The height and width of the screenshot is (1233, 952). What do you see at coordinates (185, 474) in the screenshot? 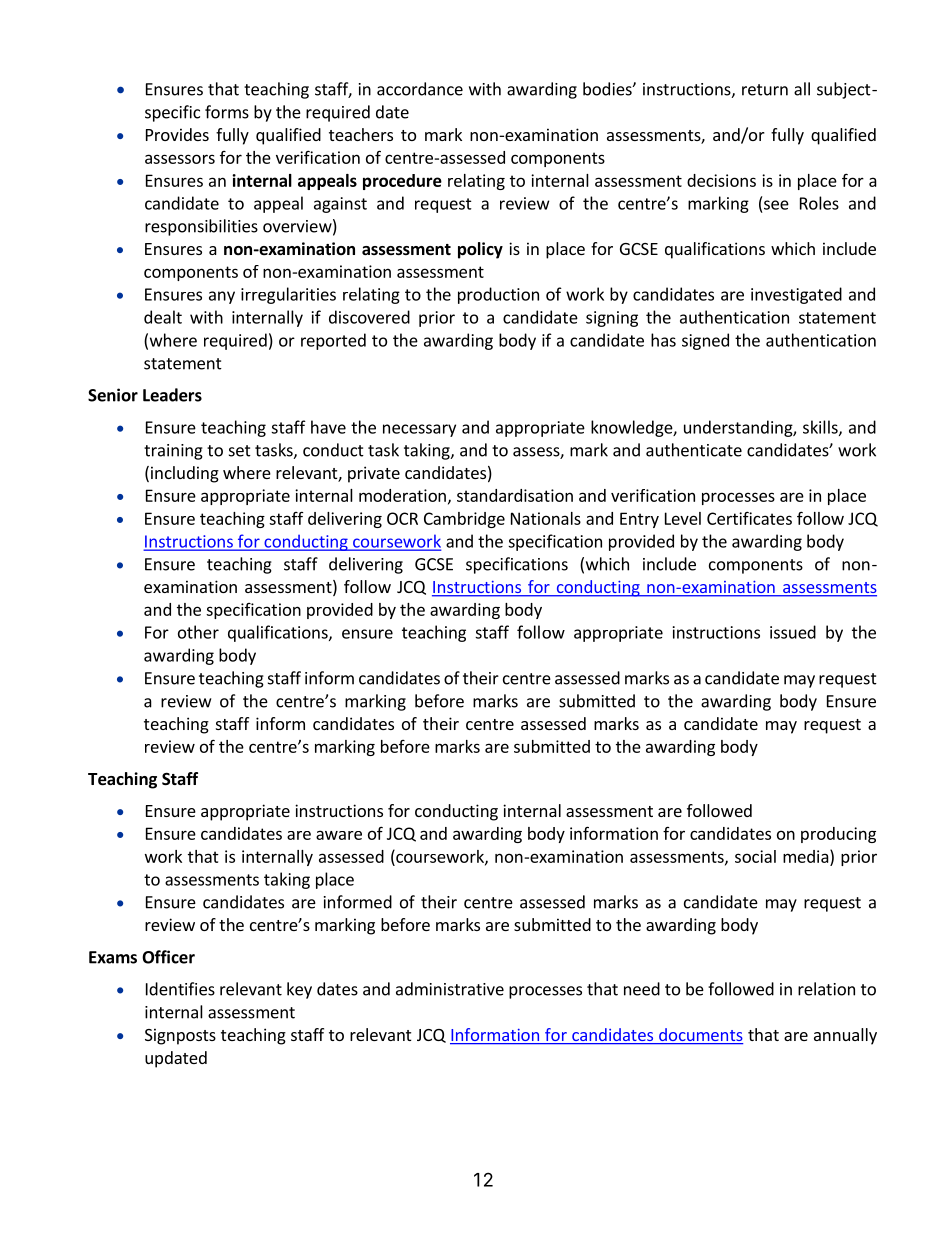
I see `including` at bounding box center [185, 474].
